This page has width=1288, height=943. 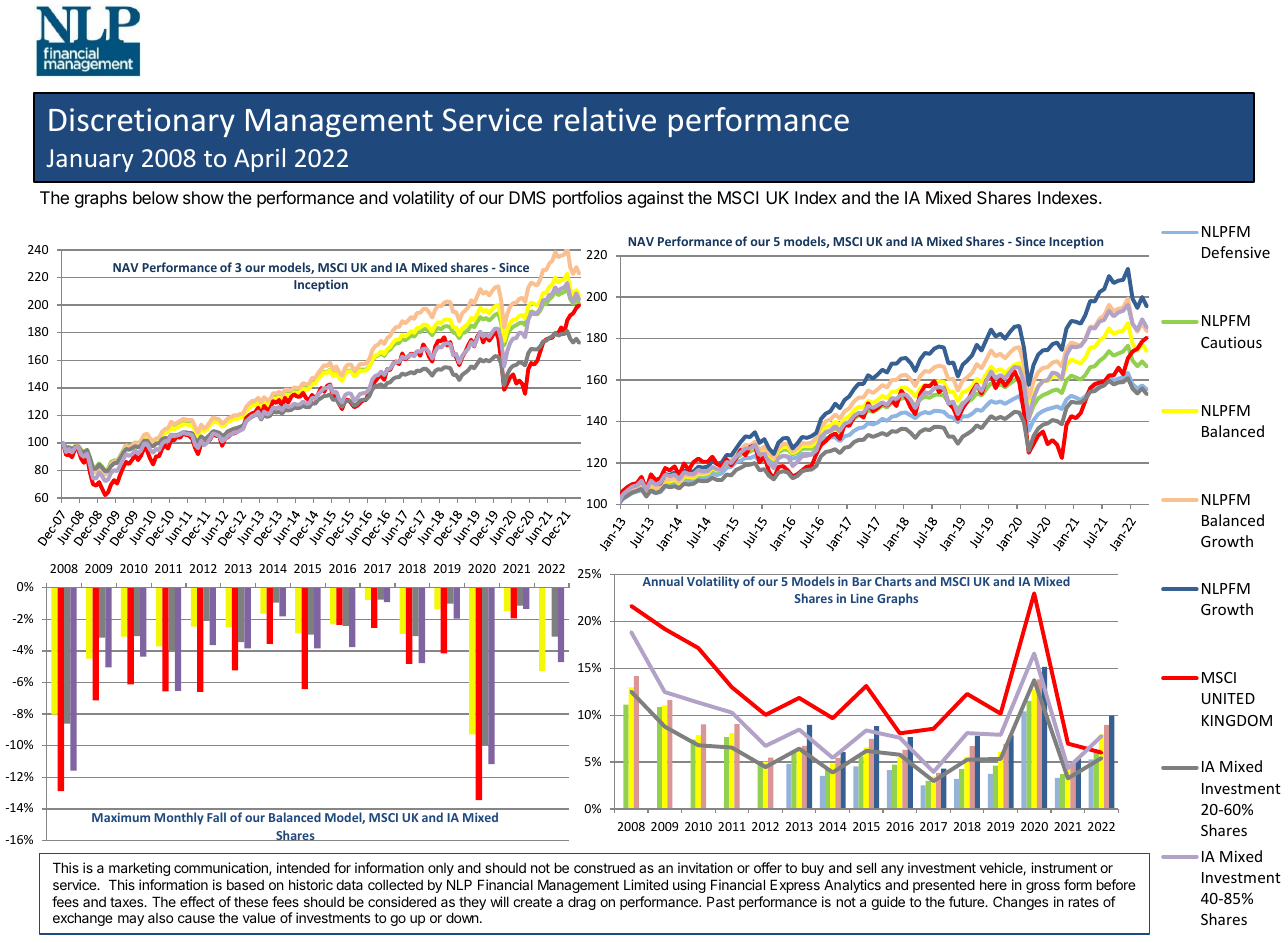 I want to click on Annual, so click(x=663, y=580).
